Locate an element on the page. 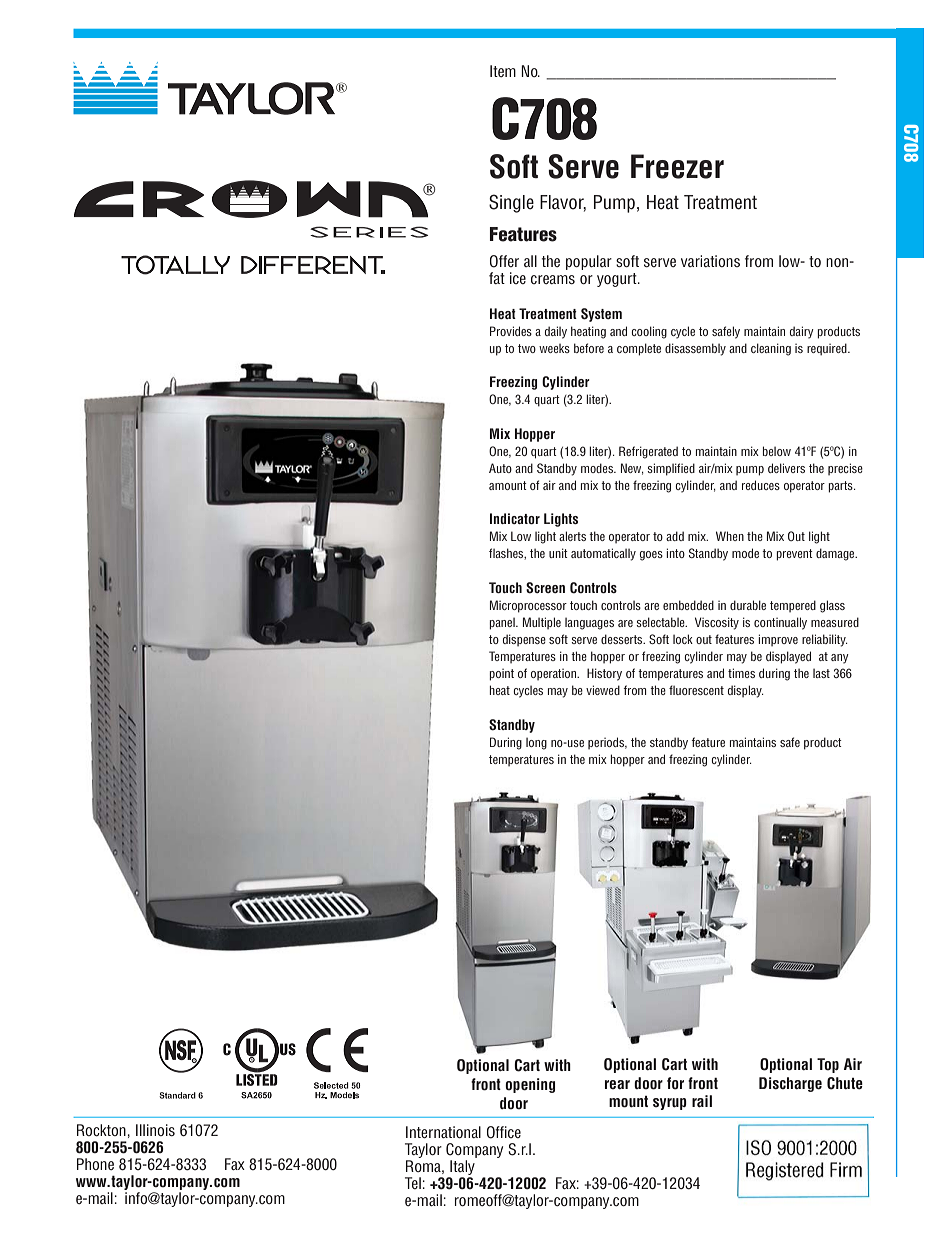 This image has height=1233, width=952. Illinois is located at coordinates (155, 1130).
